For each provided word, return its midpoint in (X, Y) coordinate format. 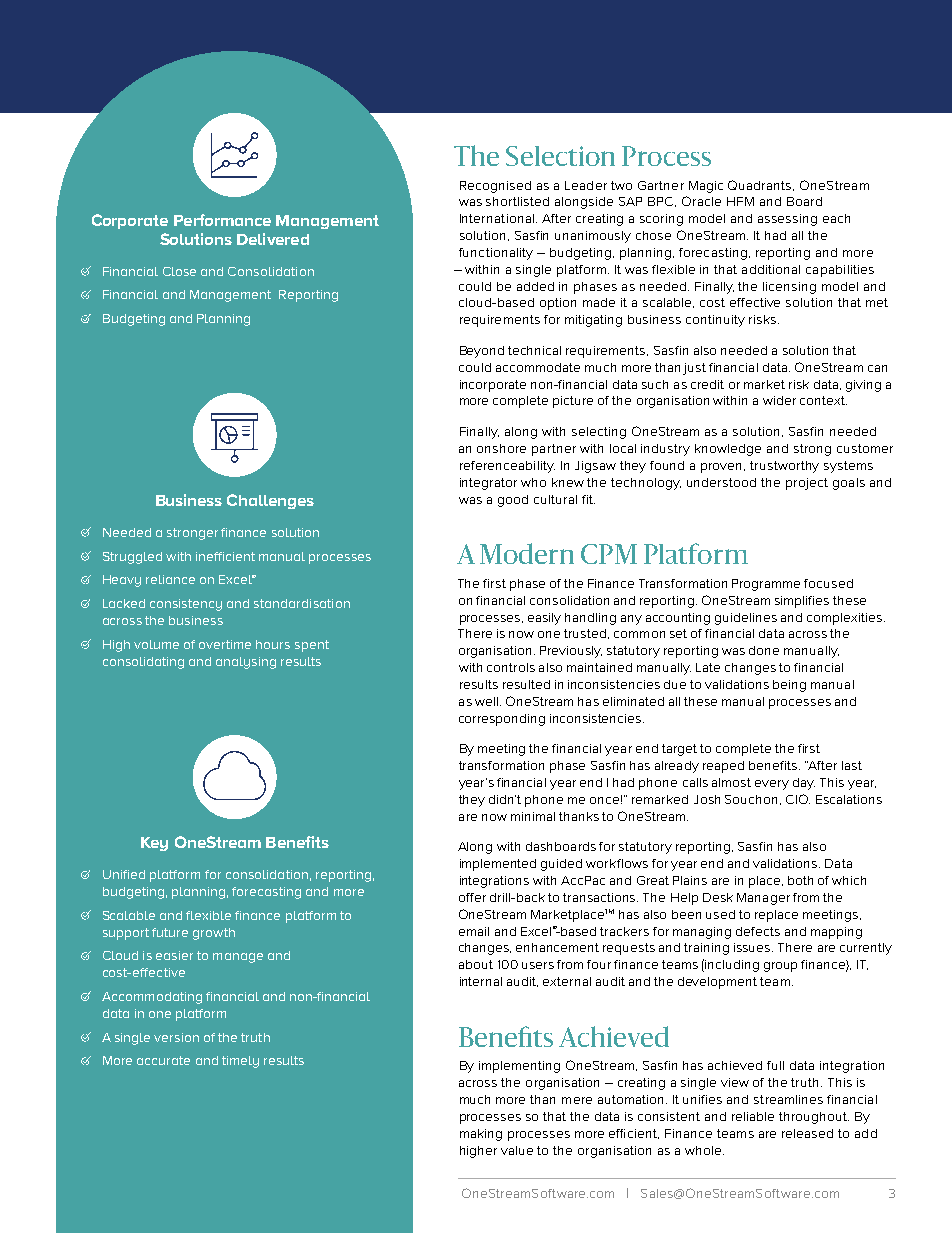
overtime (225, 644)
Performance (222, 220)
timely (240, 1062)
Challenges (270, 501)
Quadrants (761, 185)
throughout (814, 1118)
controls (511, 667)
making (481, 1135)
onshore (501, 448)
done (764, 650)
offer (472, 897)
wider (779, 400)
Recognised (495, 187)
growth (214, 934)
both (800, 880)
